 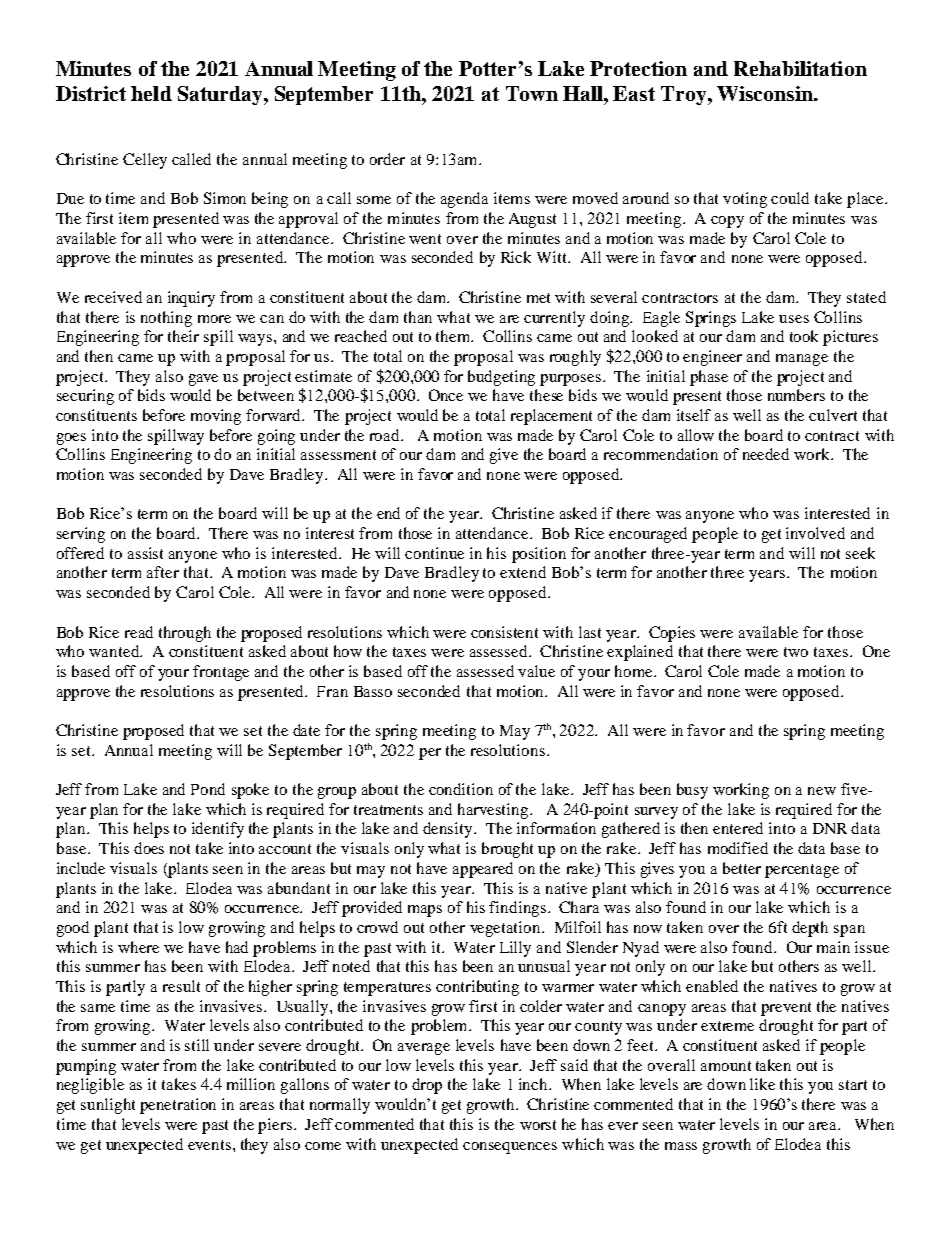 What do you see at coordinates (145, 553) in the screenshot?
I see `assist` at bounding box center [145, 553].
